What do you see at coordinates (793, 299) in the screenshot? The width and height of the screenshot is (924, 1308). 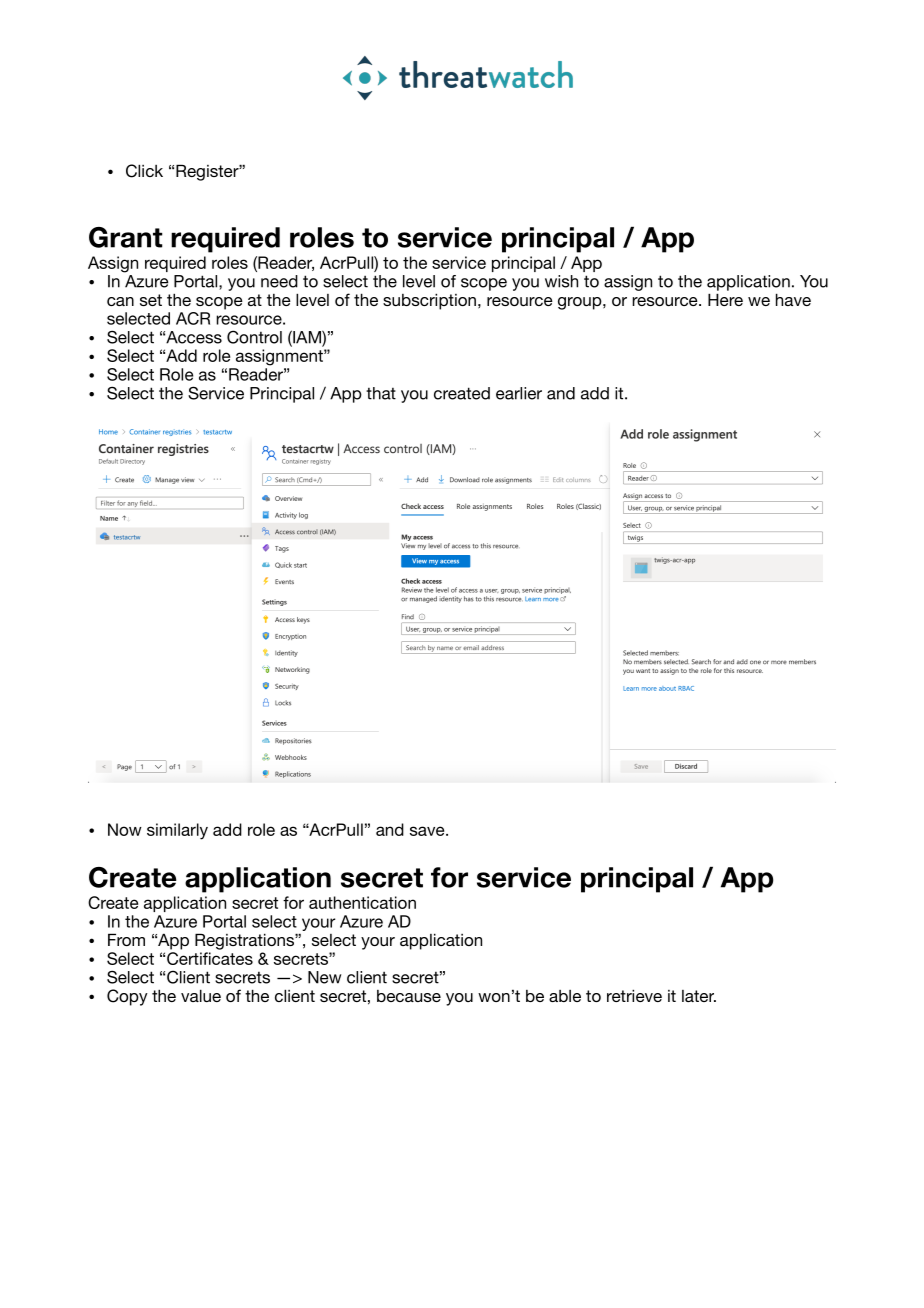 I see `have` at bounding box center [793, 299].
